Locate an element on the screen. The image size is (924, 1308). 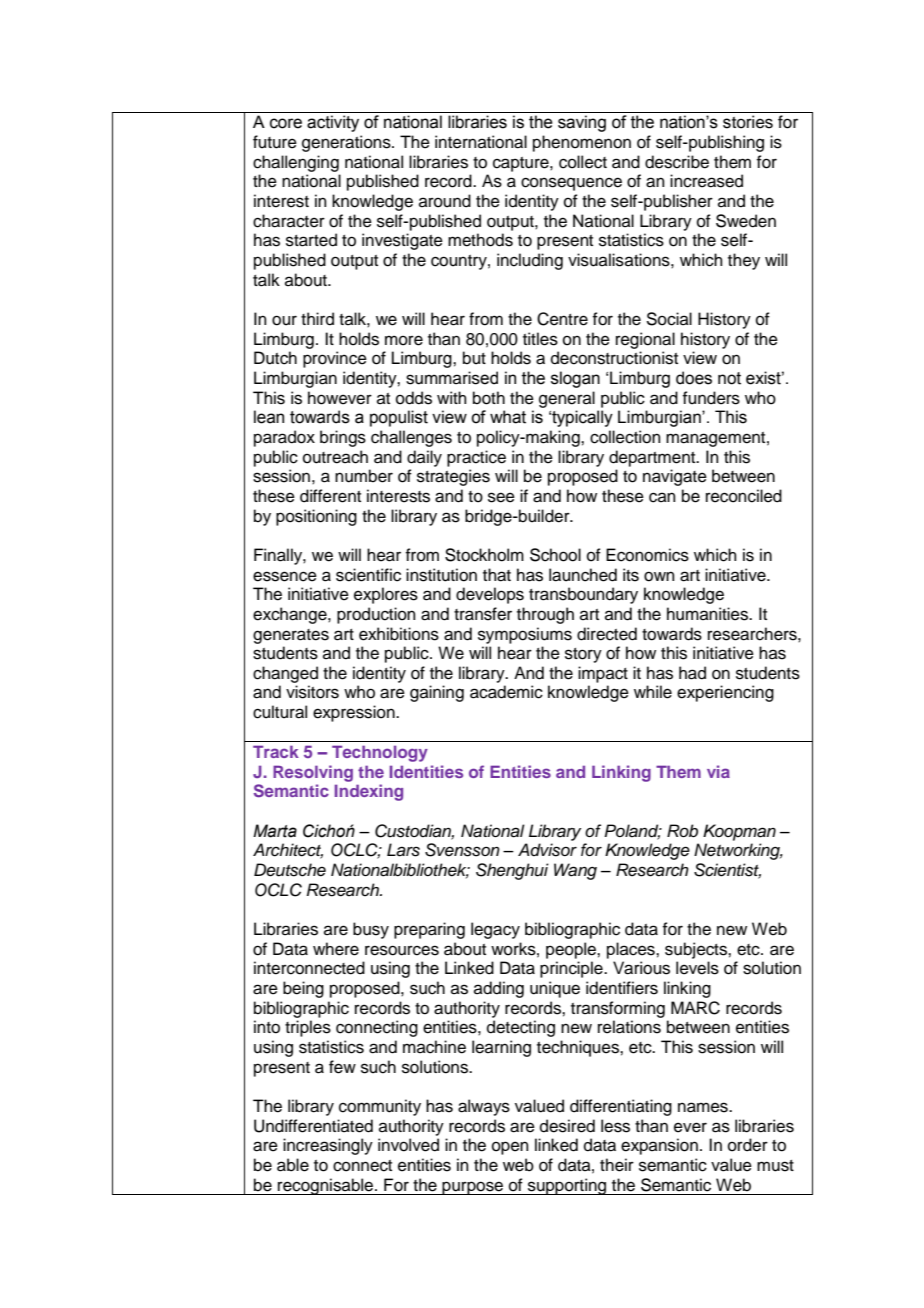
increased is located at coordinates (706, 181).
